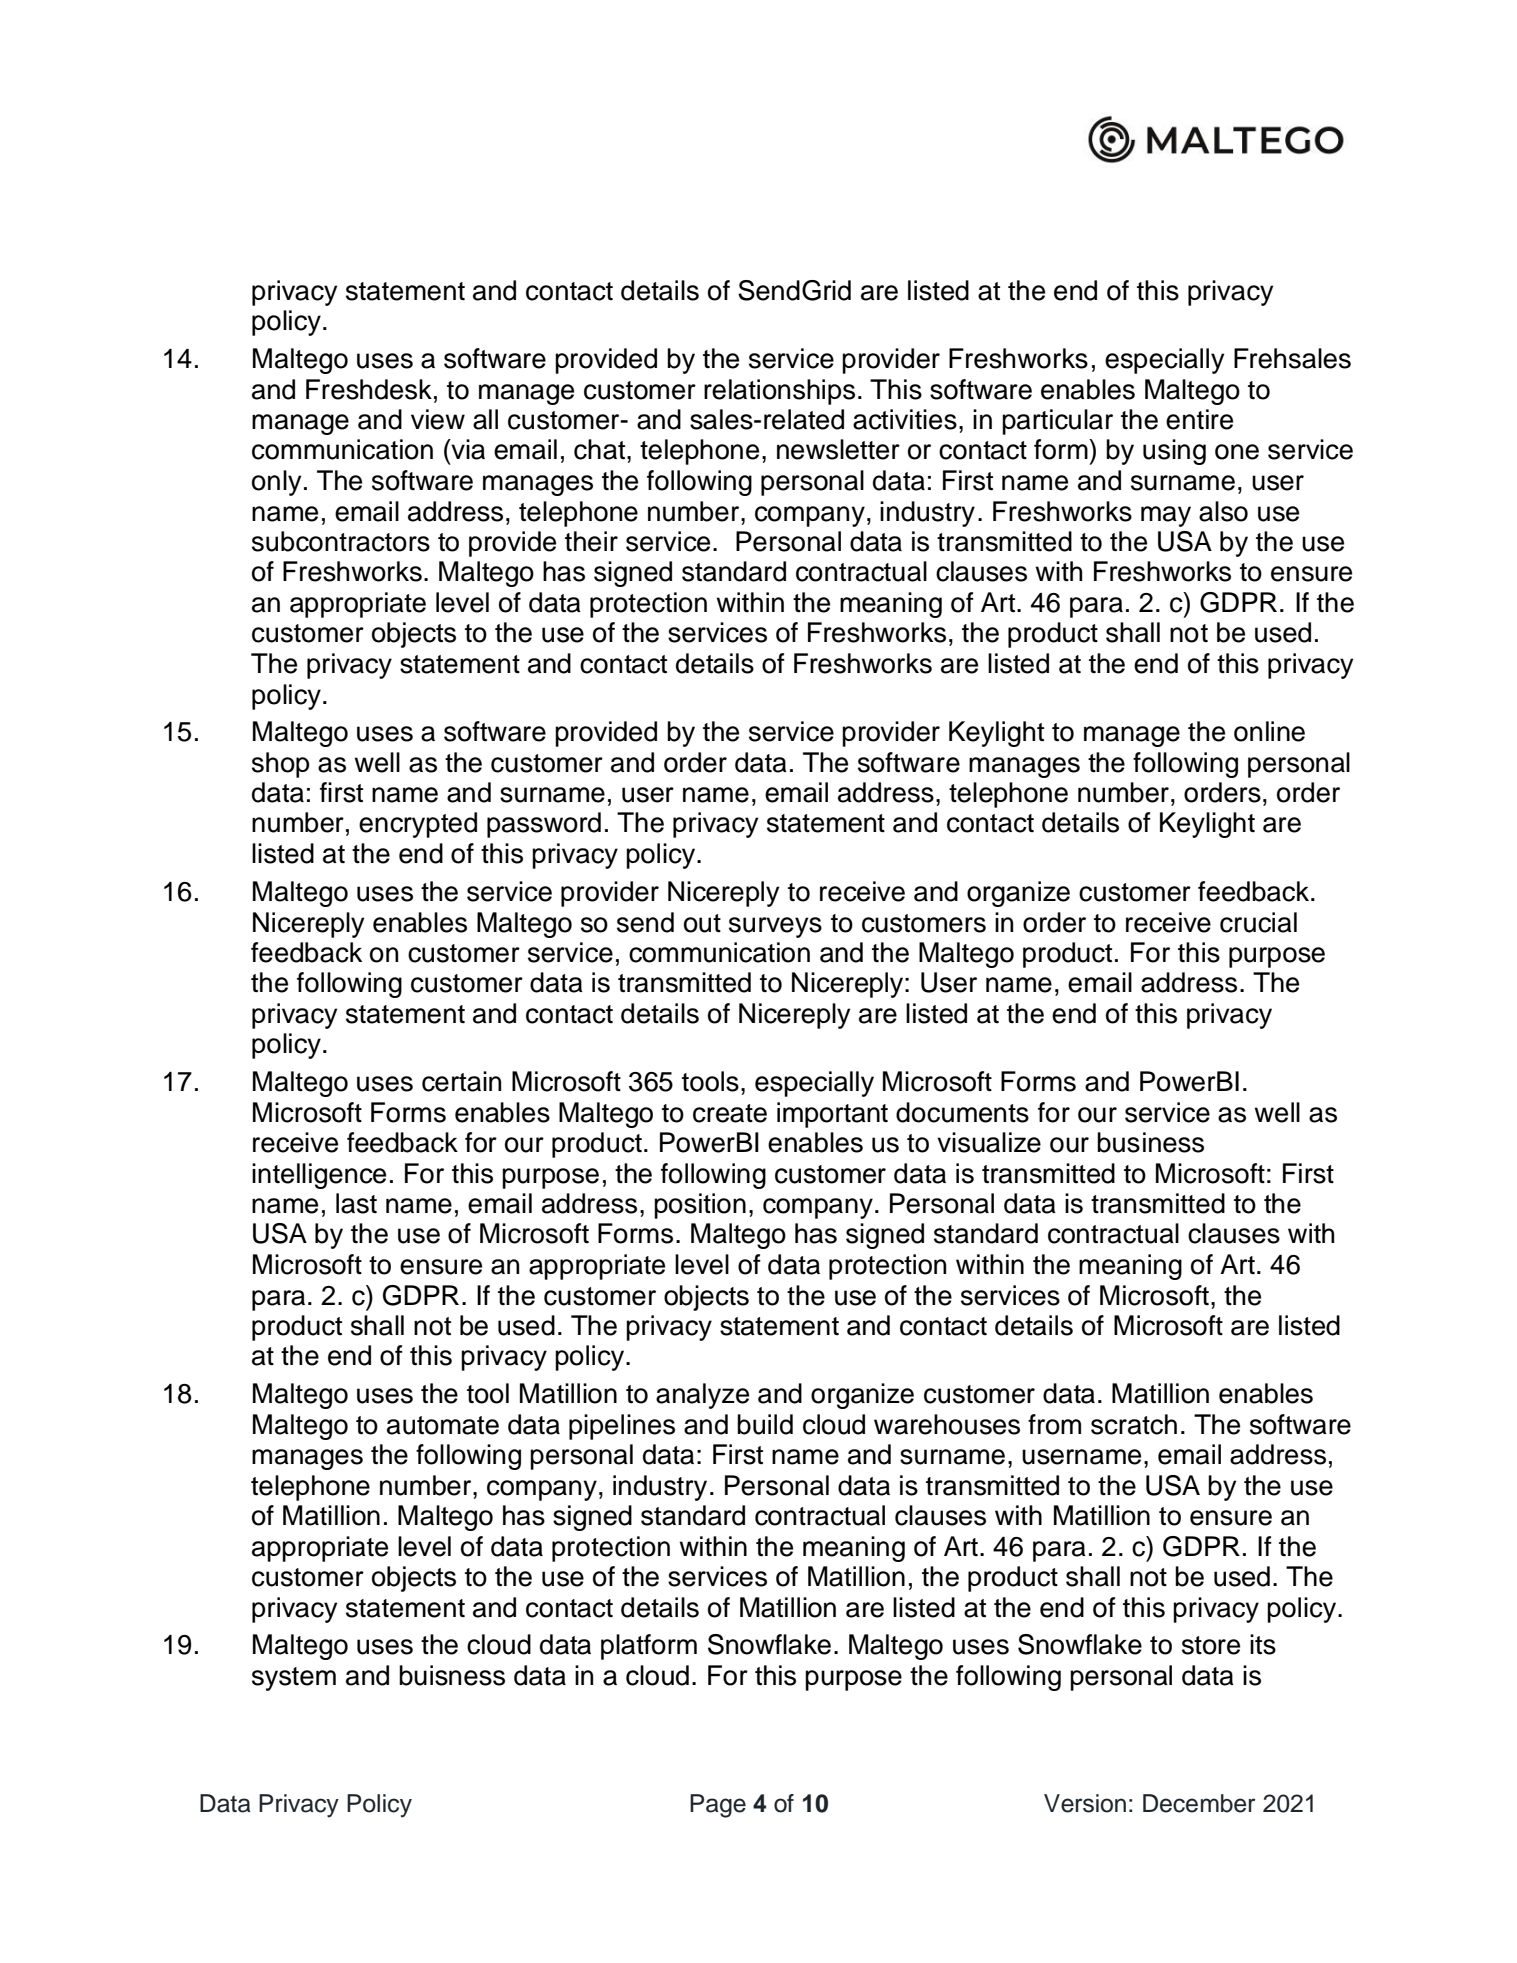 The width and height of the image is (1517, 1963). I want to click on online, so click(1269, 731).
